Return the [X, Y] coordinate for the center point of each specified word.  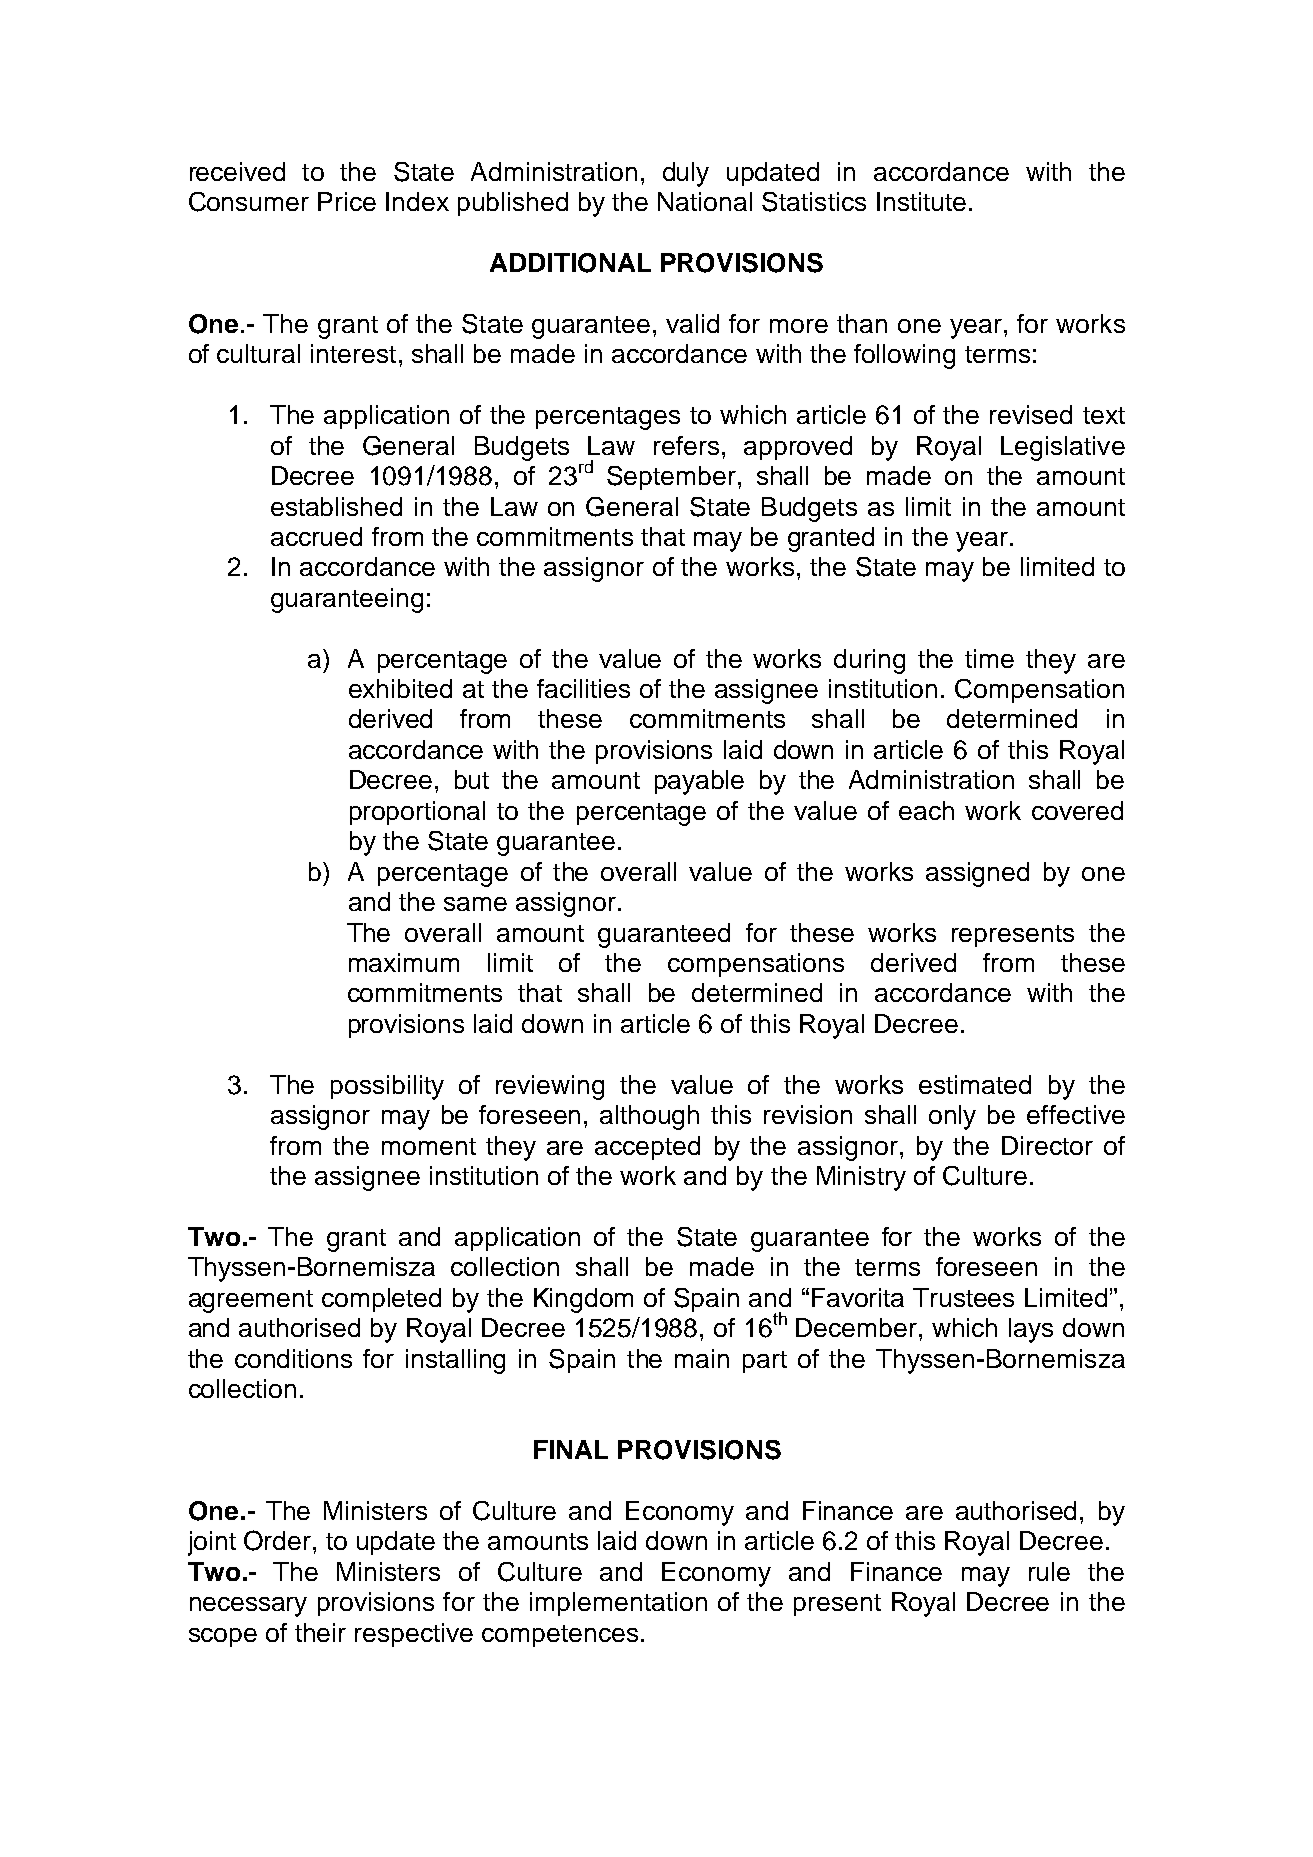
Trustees [963, 1297]
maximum [404, 962]
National [705, 201]
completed [381, 1300]
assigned [977, 874]
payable [699, 782]
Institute [921, 201]
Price [347, 201]
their [320, 1632]
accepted [647, 1148]
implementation [618, 1604]
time [989, 658]
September [673, 478]
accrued [316, 536]
